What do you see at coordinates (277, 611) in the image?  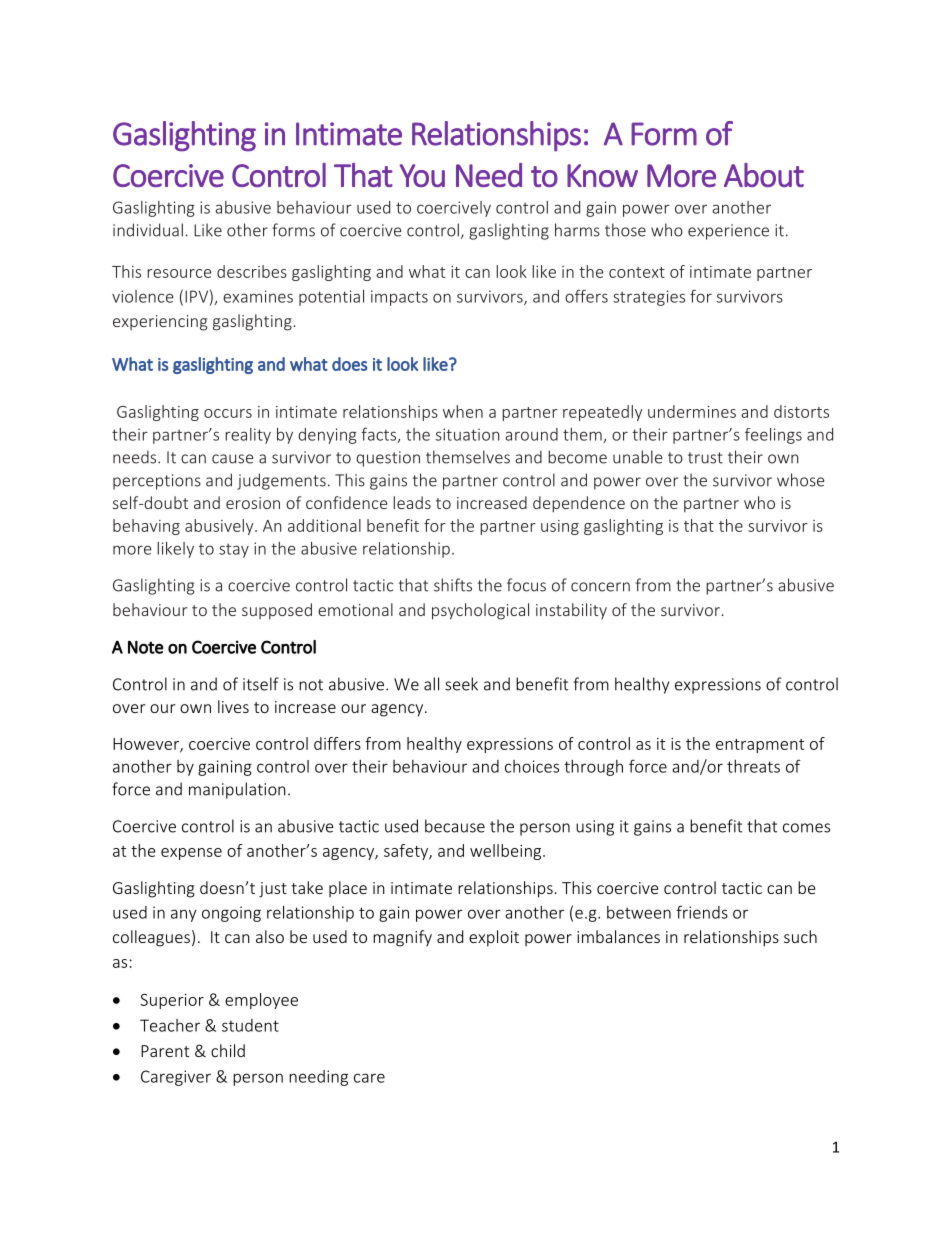 I see `supposed` at bounding box center [277, 611].
